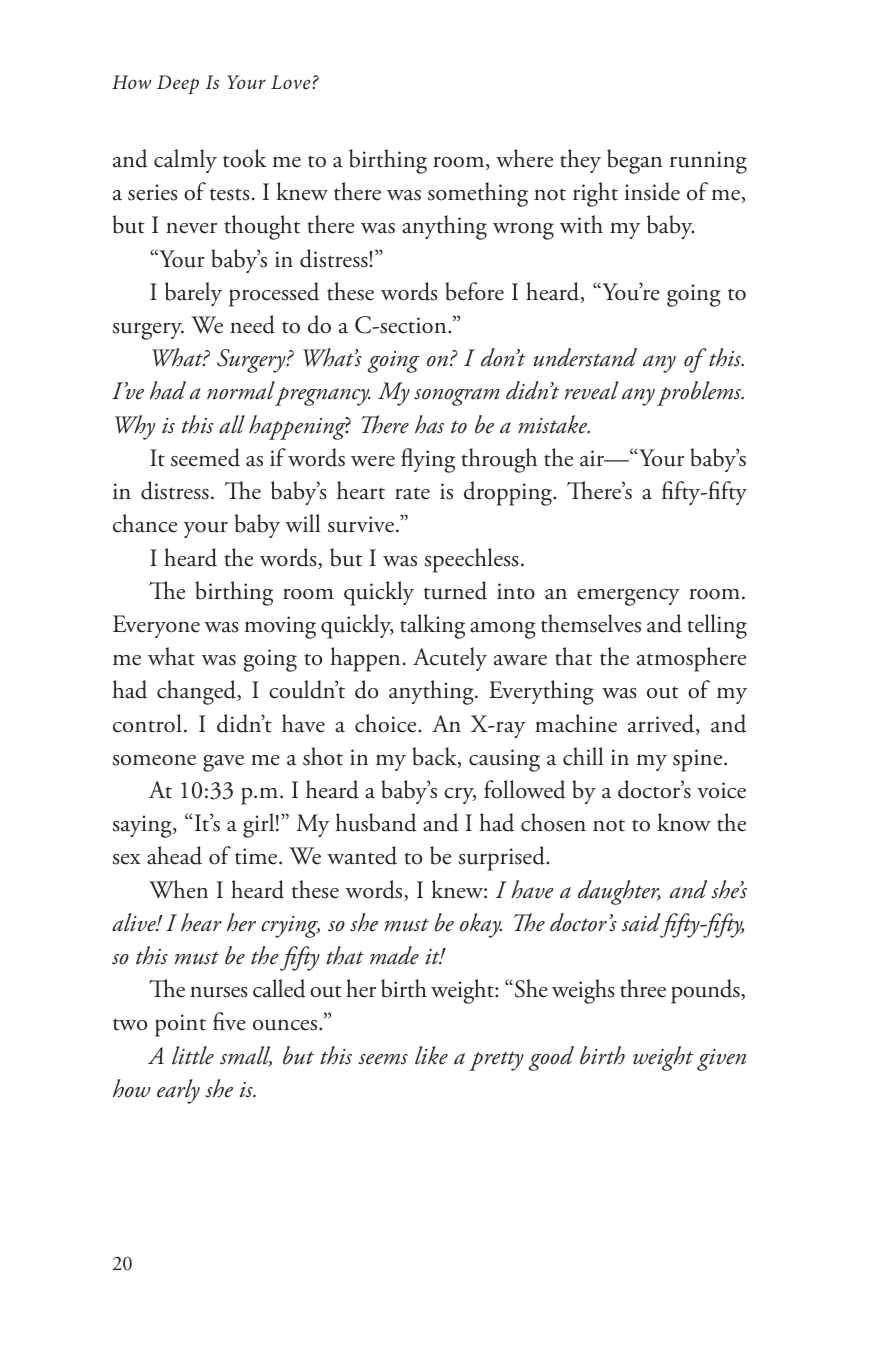 The width and height of the document is (896, 1345). What do you see at coordinates (478, 194) in the document?
I see `something` at bounding box center [478, 194].
